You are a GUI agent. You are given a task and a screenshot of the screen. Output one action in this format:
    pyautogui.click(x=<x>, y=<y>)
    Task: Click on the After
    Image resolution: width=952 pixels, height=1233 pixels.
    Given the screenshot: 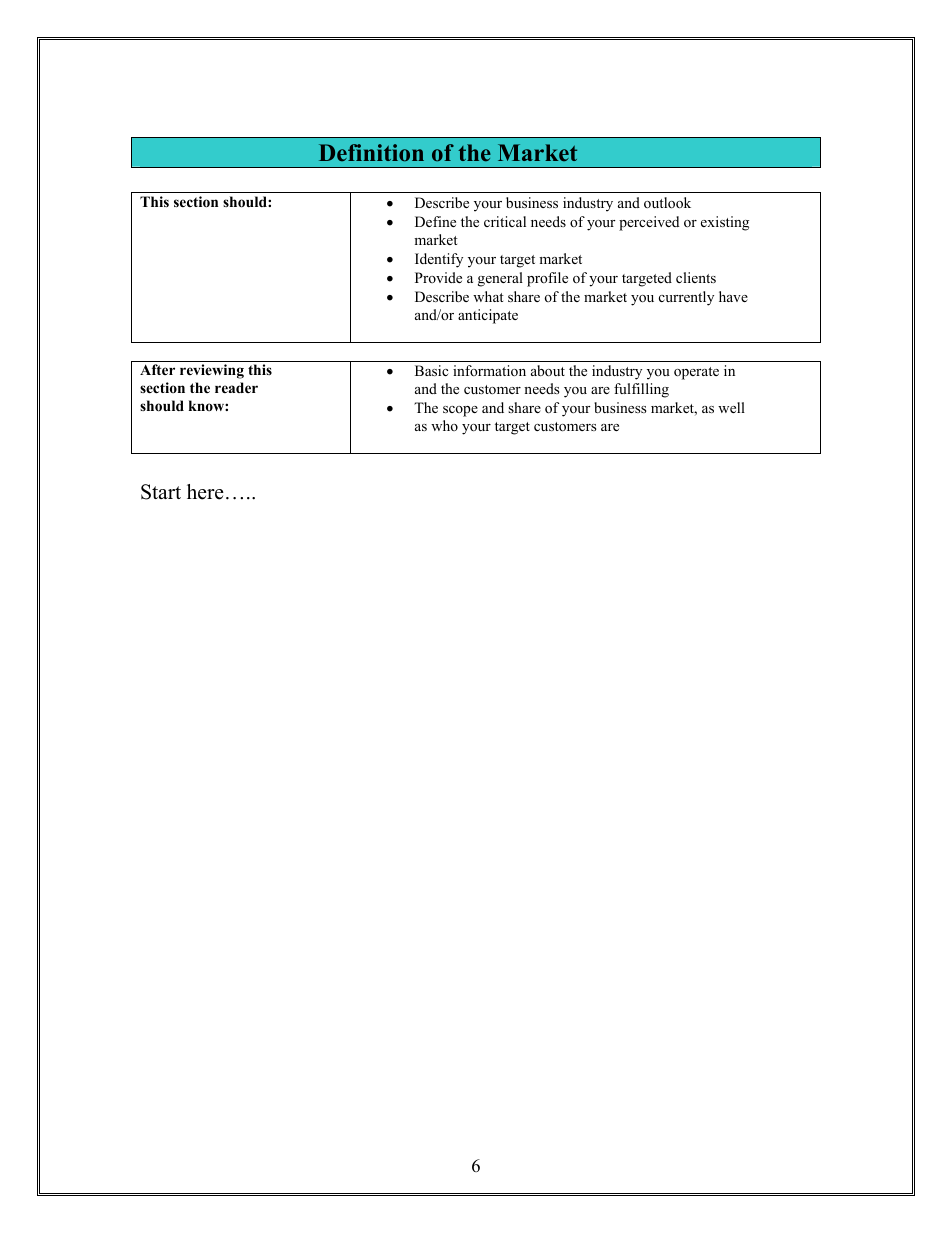 What is the action you would take?
    pyautogui.click(x=157, y=369)
